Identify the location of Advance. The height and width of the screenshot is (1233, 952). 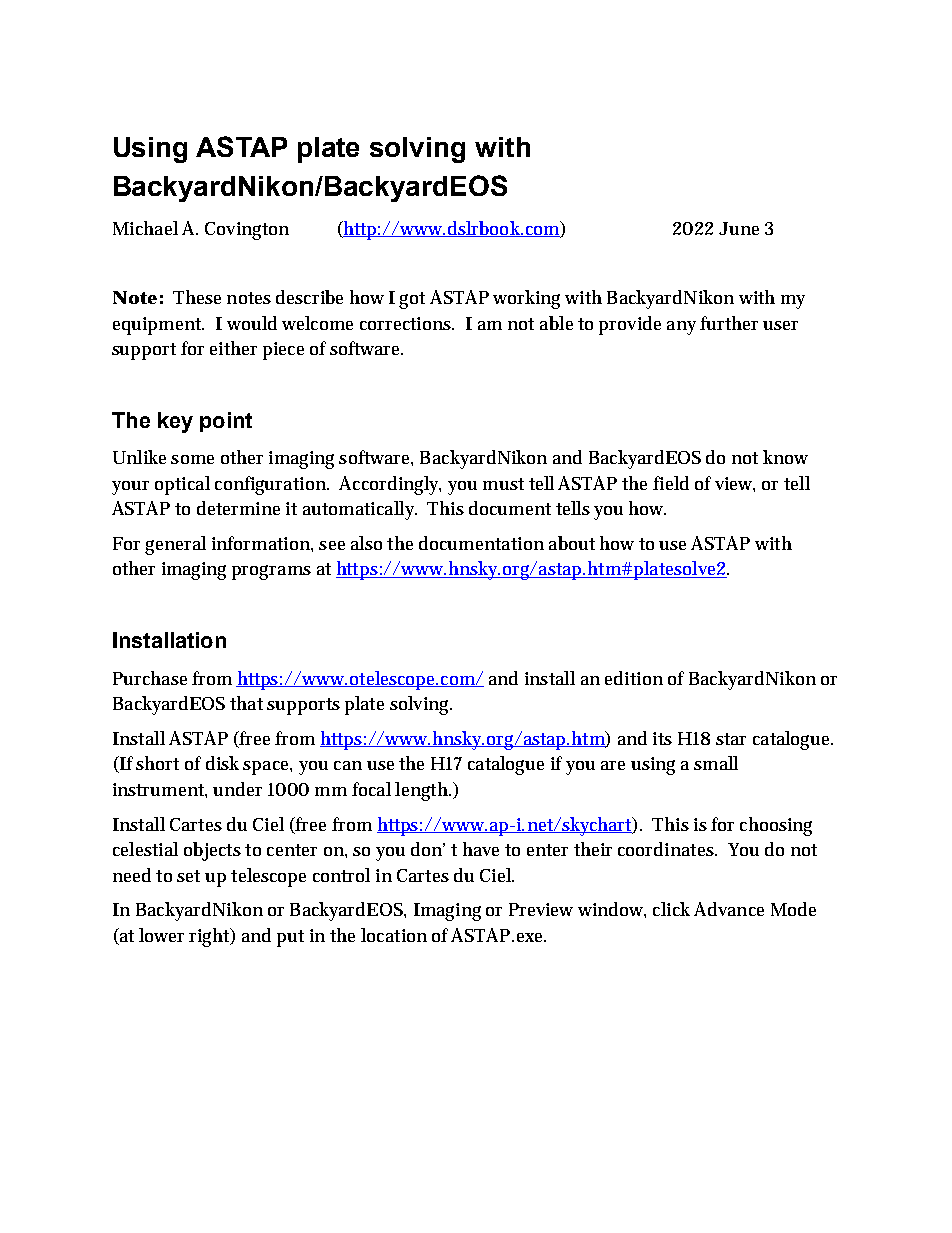
(729, 909).
